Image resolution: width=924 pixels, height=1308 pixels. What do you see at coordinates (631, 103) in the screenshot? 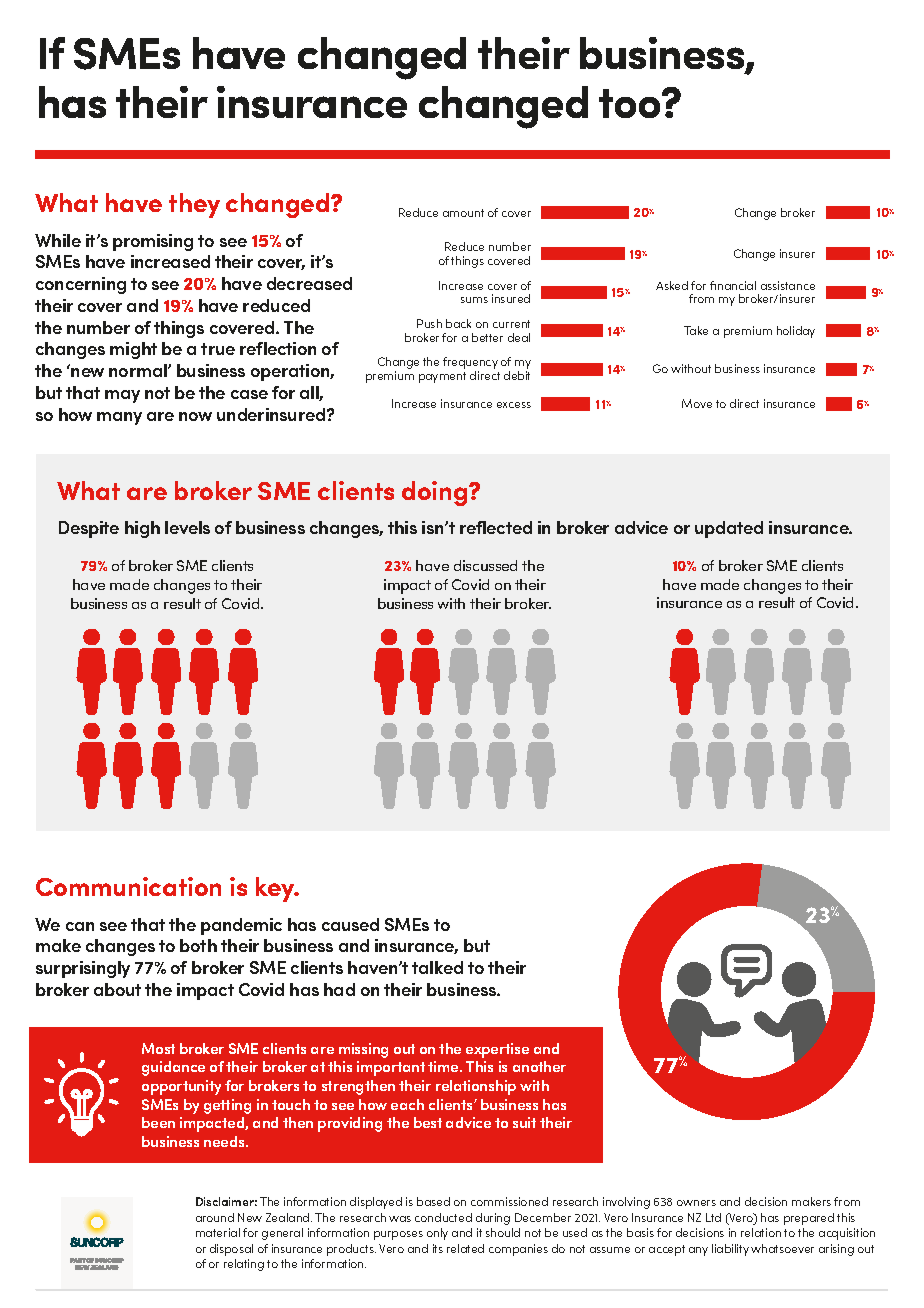
I see `too` at bounding box center [631, 103].
